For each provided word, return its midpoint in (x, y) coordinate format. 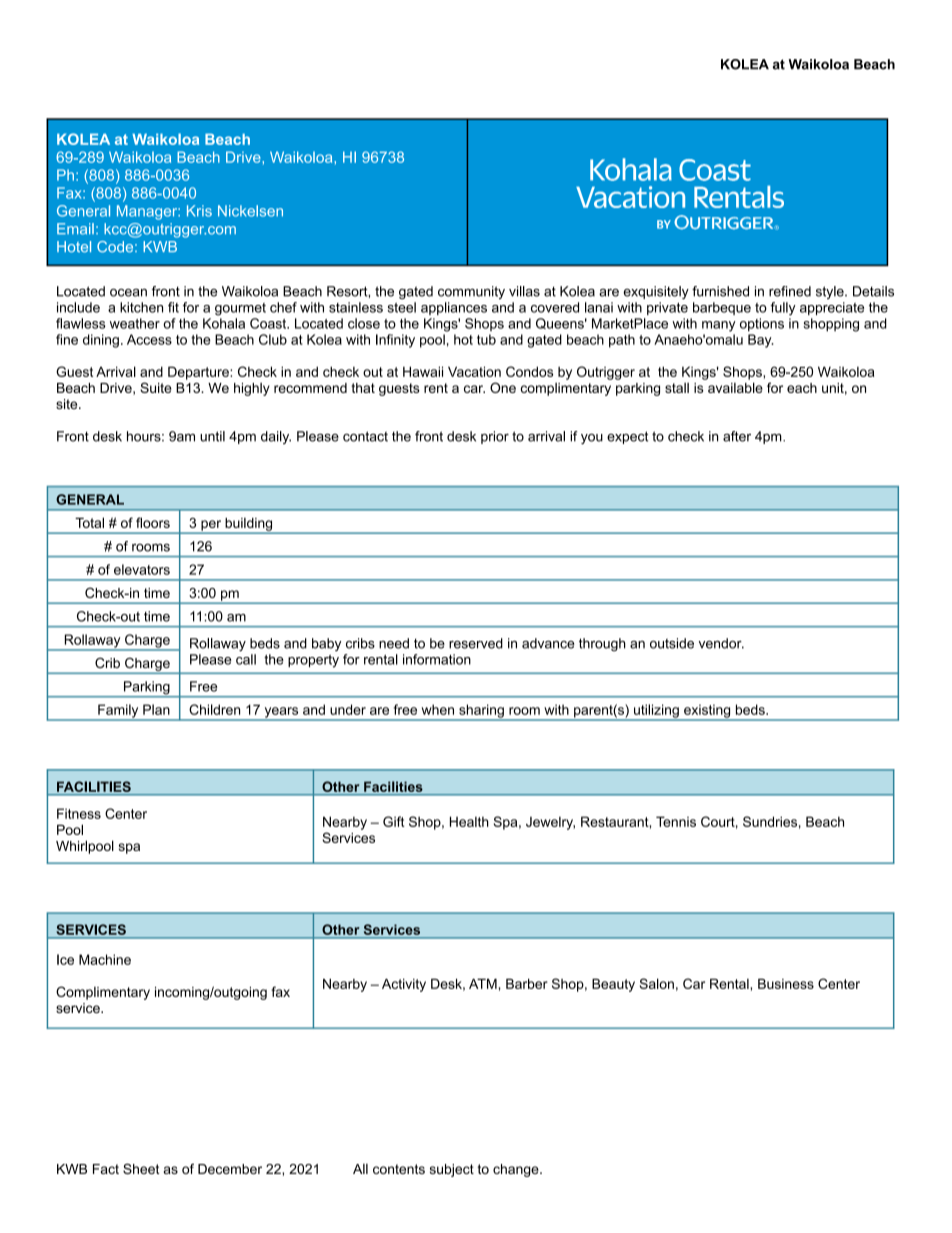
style (831, 292)
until (212, 436)
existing (707, 712)
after (737, 436)
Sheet (141, 1168)
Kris (199, 211)
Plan (156, 709)
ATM (483, 984)
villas (524, 291)
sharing (481, 712)
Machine (105, 959)
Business (786, 984)
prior (495, 437)
